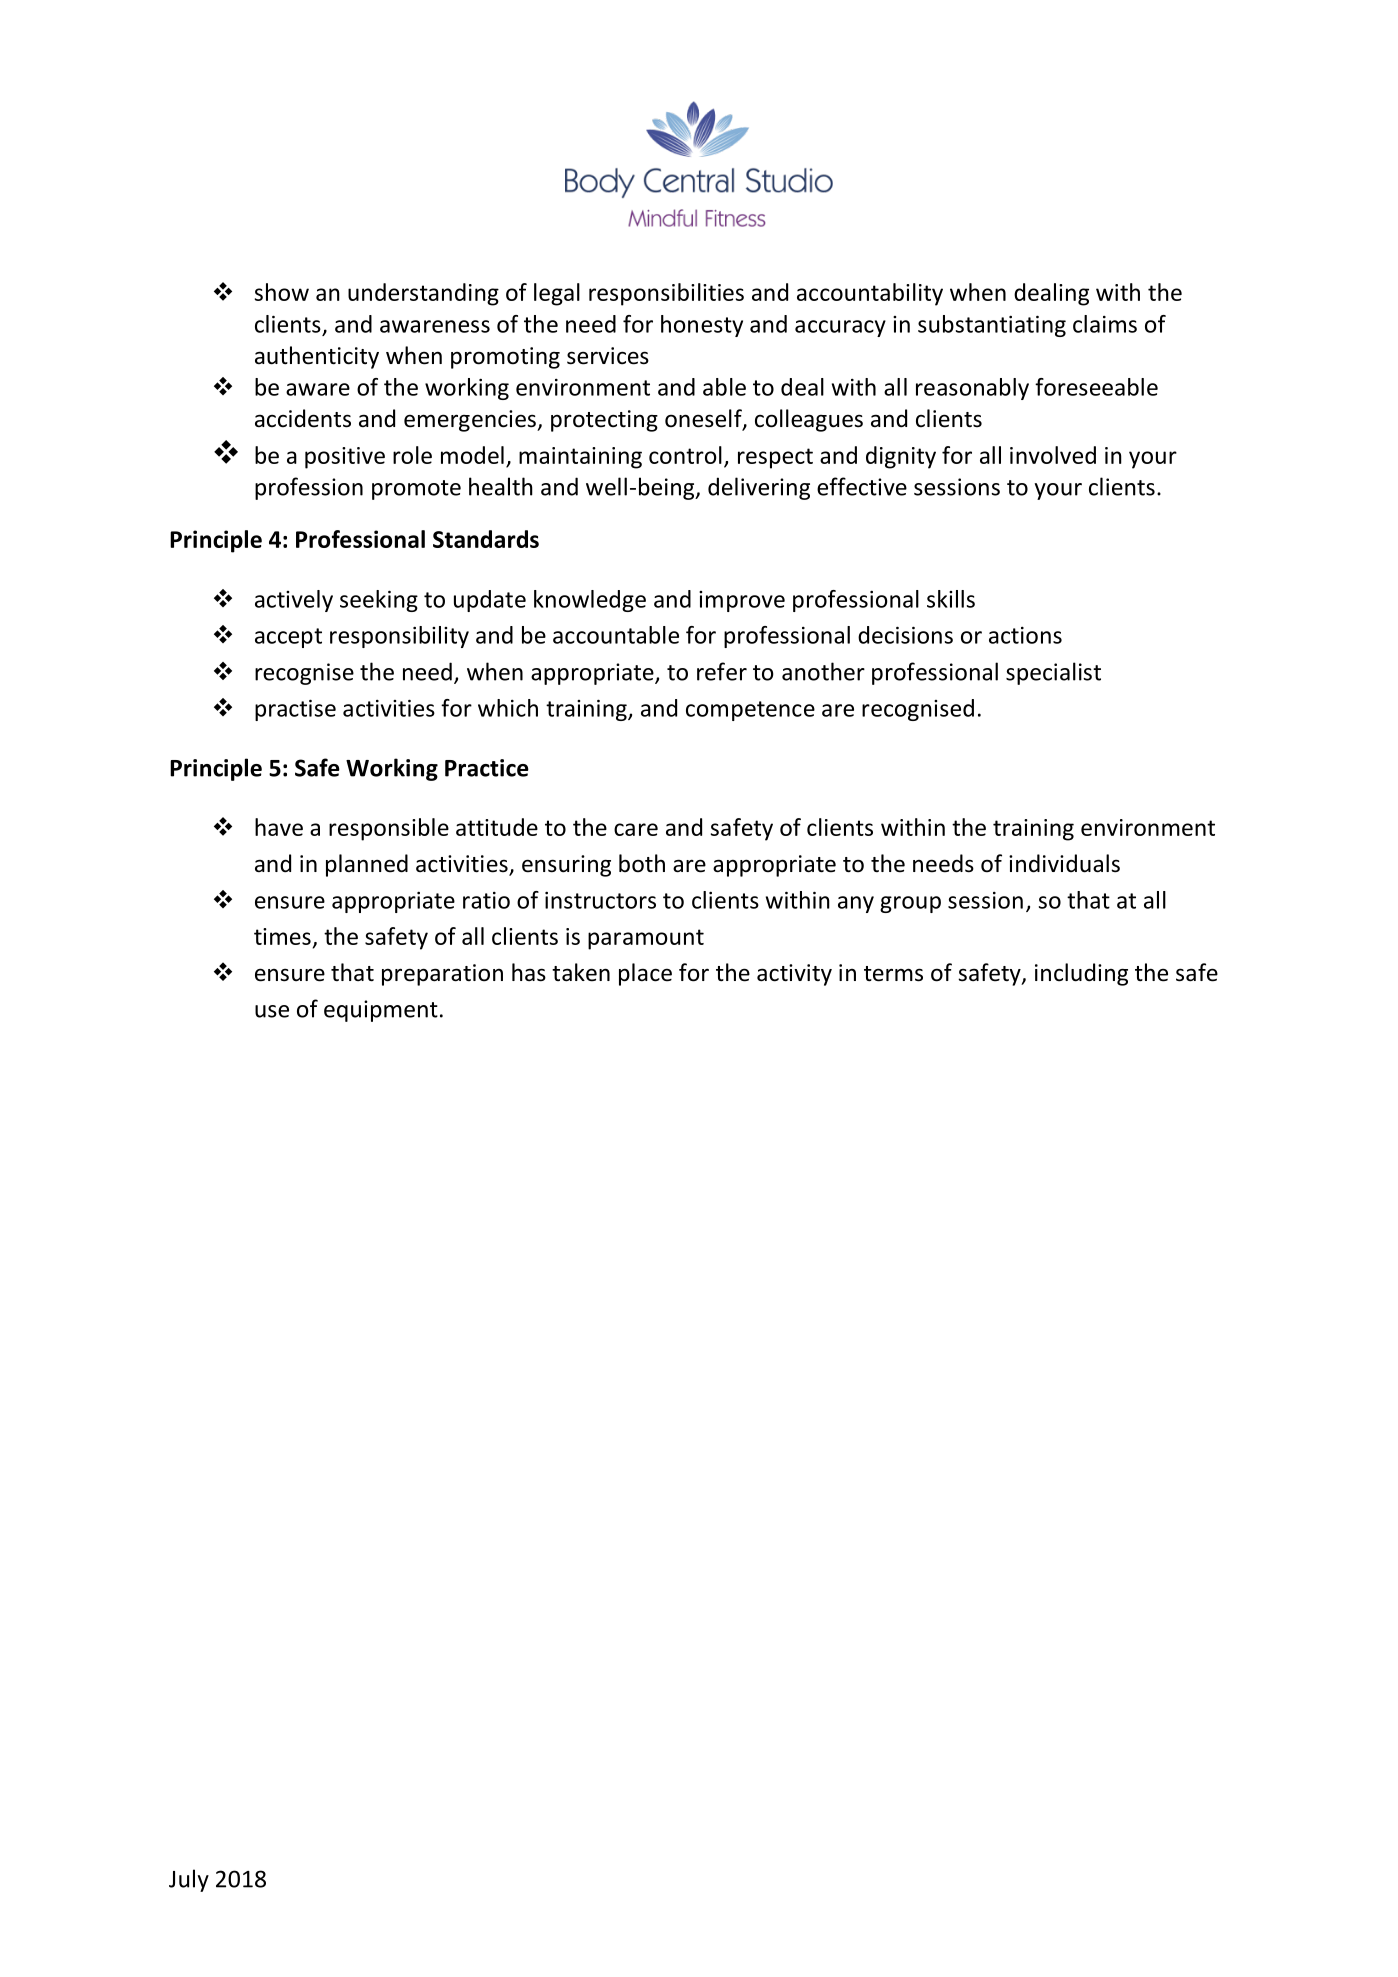 This screenshot has width=1398, height=1977. What do you see at coordinates (1081, 974) in the screenshot?
I see `including` at bounding box center [1081, 974].
